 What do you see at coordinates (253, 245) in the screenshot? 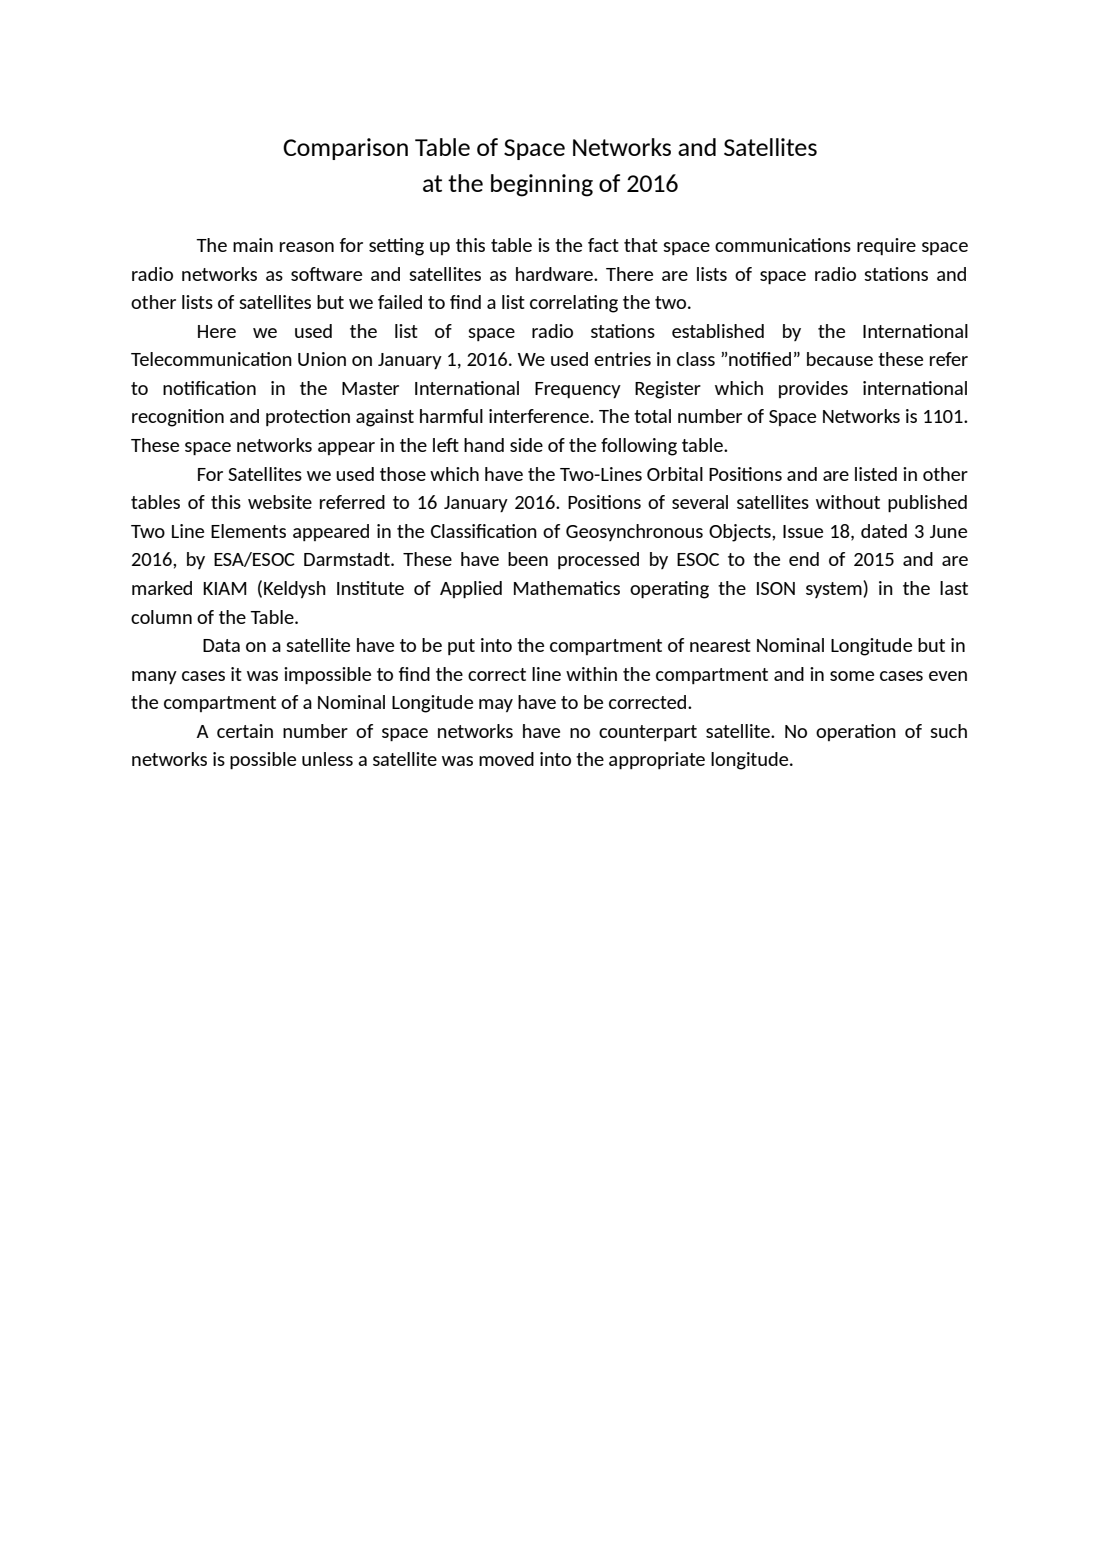
I see `main` at bounding box center [253, 245].
